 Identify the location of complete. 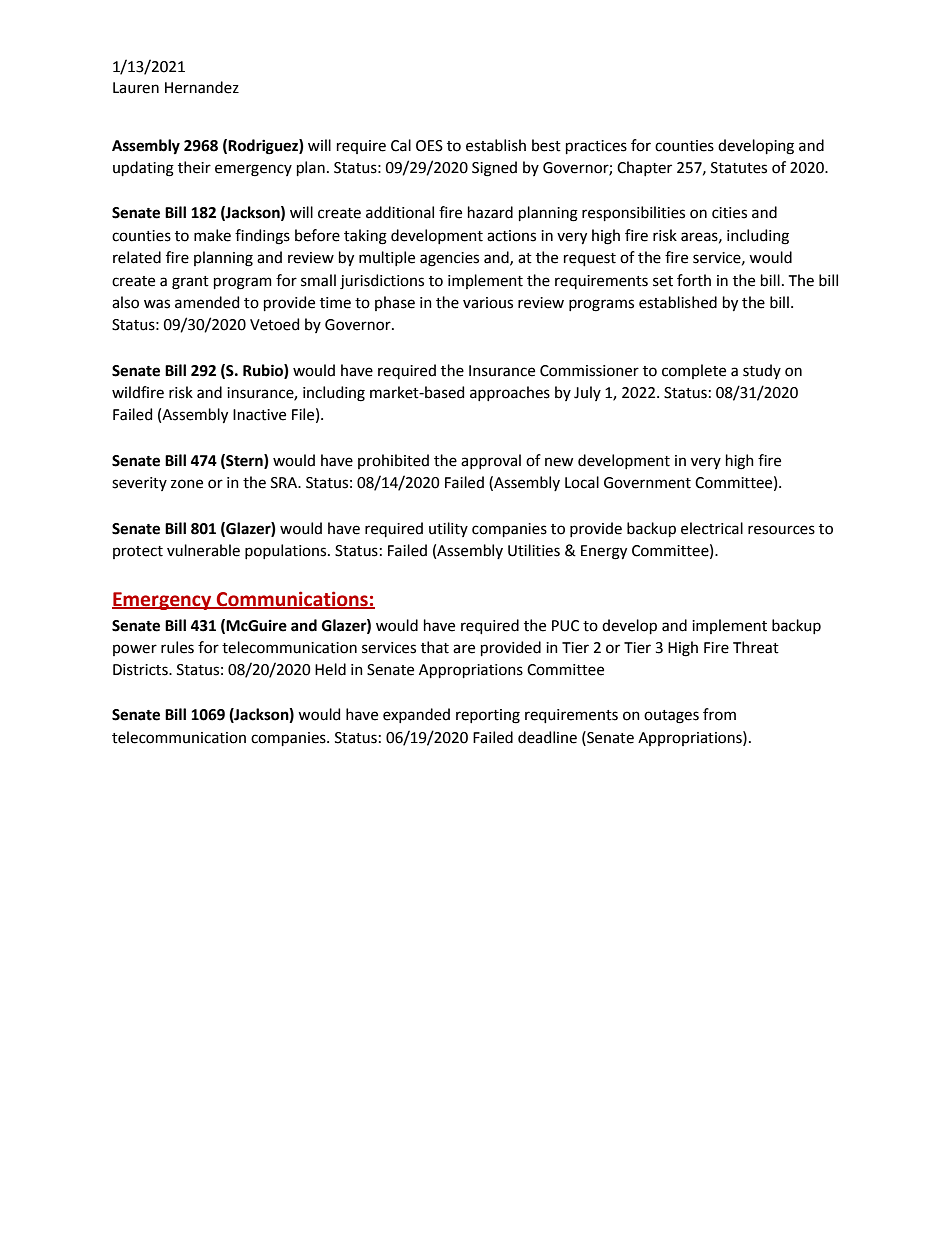
(694, 371).
